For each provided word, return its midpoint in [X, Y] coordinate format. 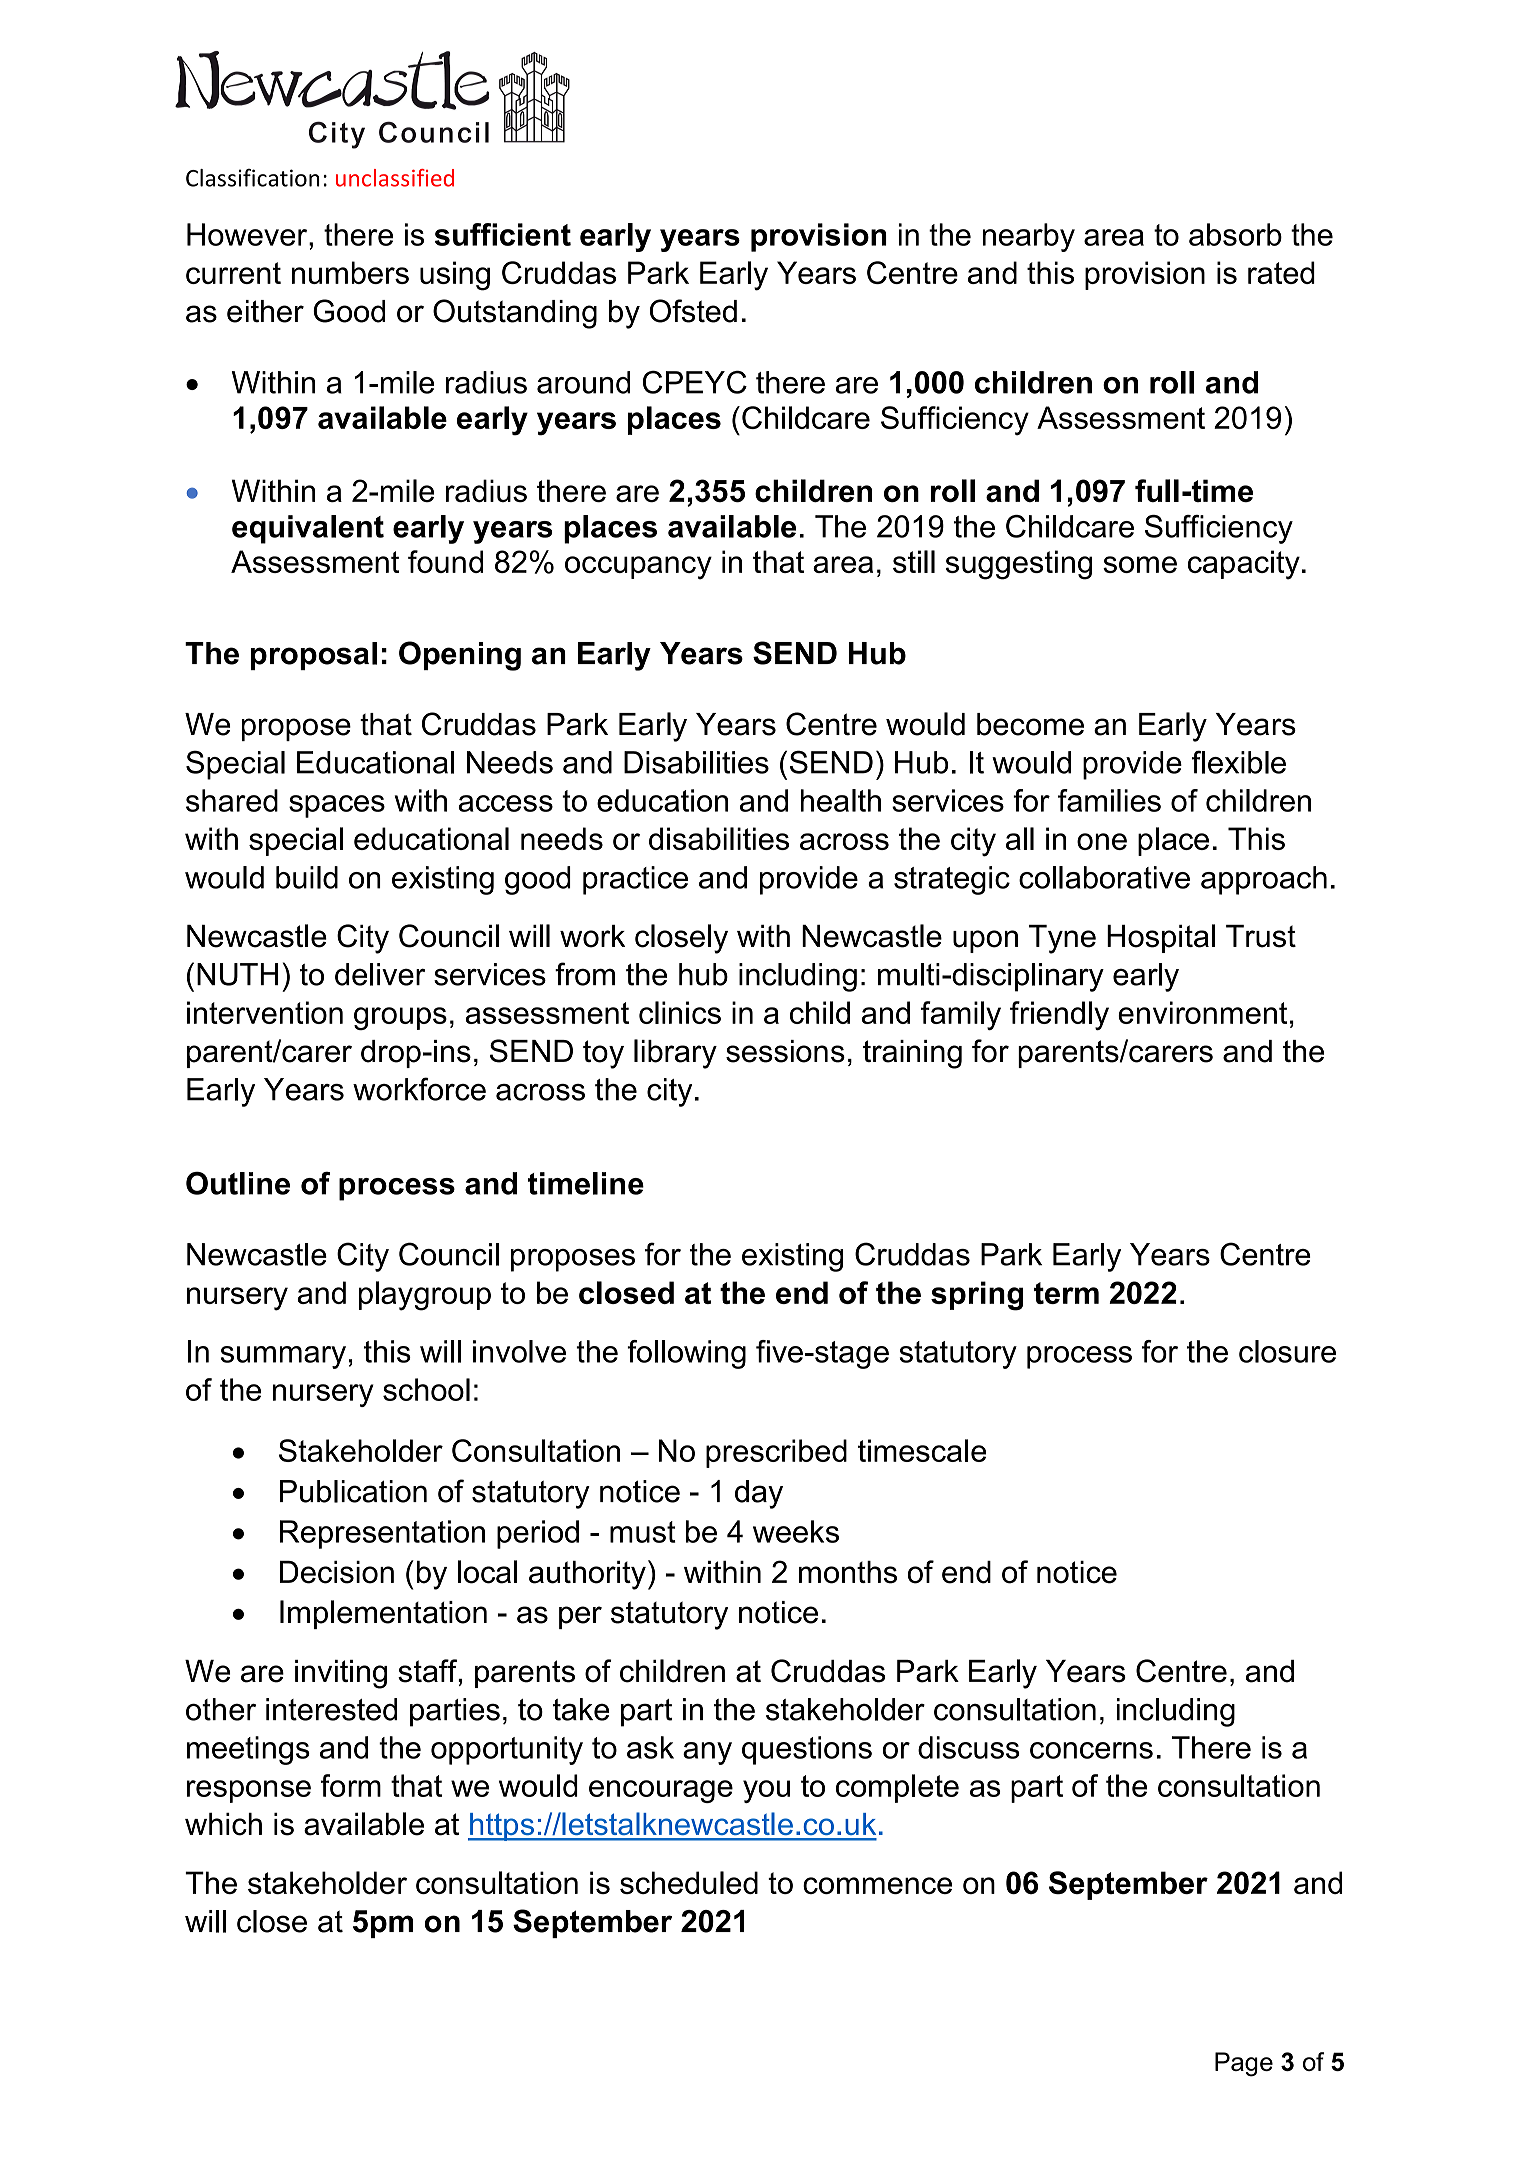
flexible [1239, 762]
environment [1202, 1012]
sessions [785, 1051]
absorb [1235, 234]
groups [400, 1018]
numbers [350, 272]
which [223, 1824]
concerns [1091, 1750]
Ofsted [693, 311]
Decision [337, 1572]
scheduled [689, 1882]
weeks [796, 1531]
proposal [314, 656]
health [841, 800]
